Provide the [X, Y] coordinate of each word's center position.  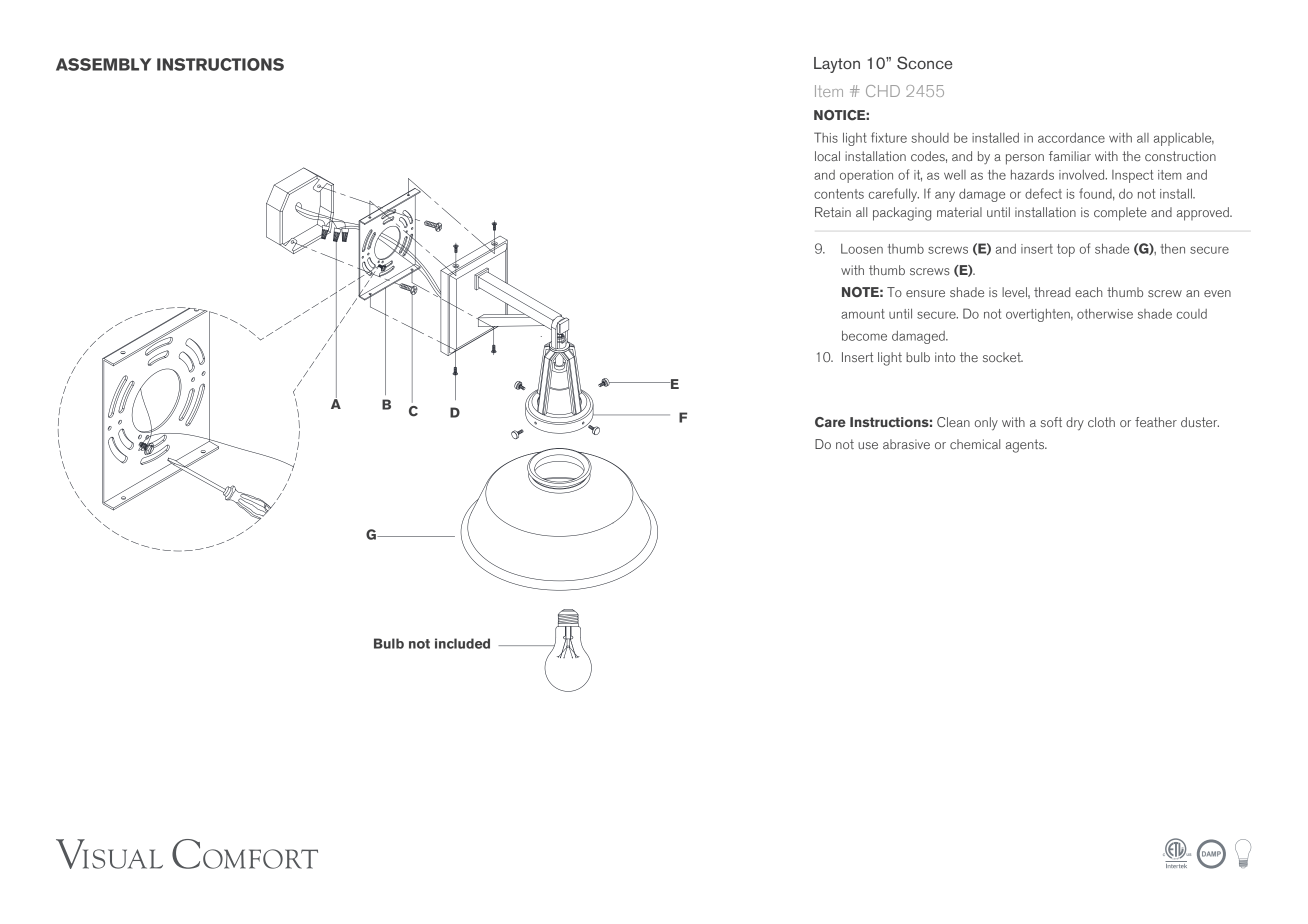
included [462, 643]
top [1066, 250]
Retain [833, 212]
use [868, 445]
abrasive [906, 444]
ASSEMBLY [103, 64]
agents [1026, 446]
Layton [837, 65]
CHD [883, 91]
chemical [975, 444]
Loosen [862, 249]
